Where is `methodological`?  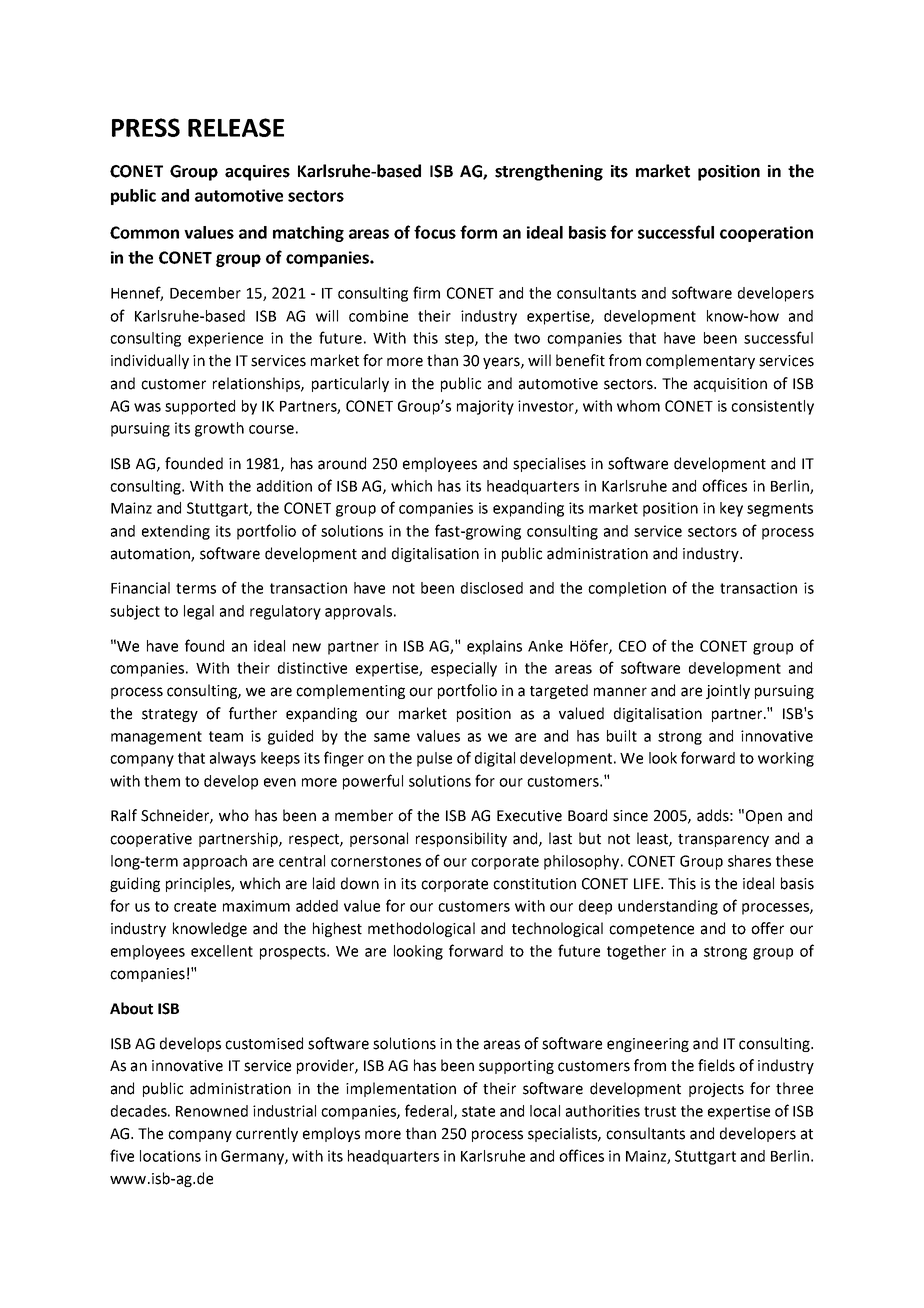
methodological is located at coordinates (421, 929).
